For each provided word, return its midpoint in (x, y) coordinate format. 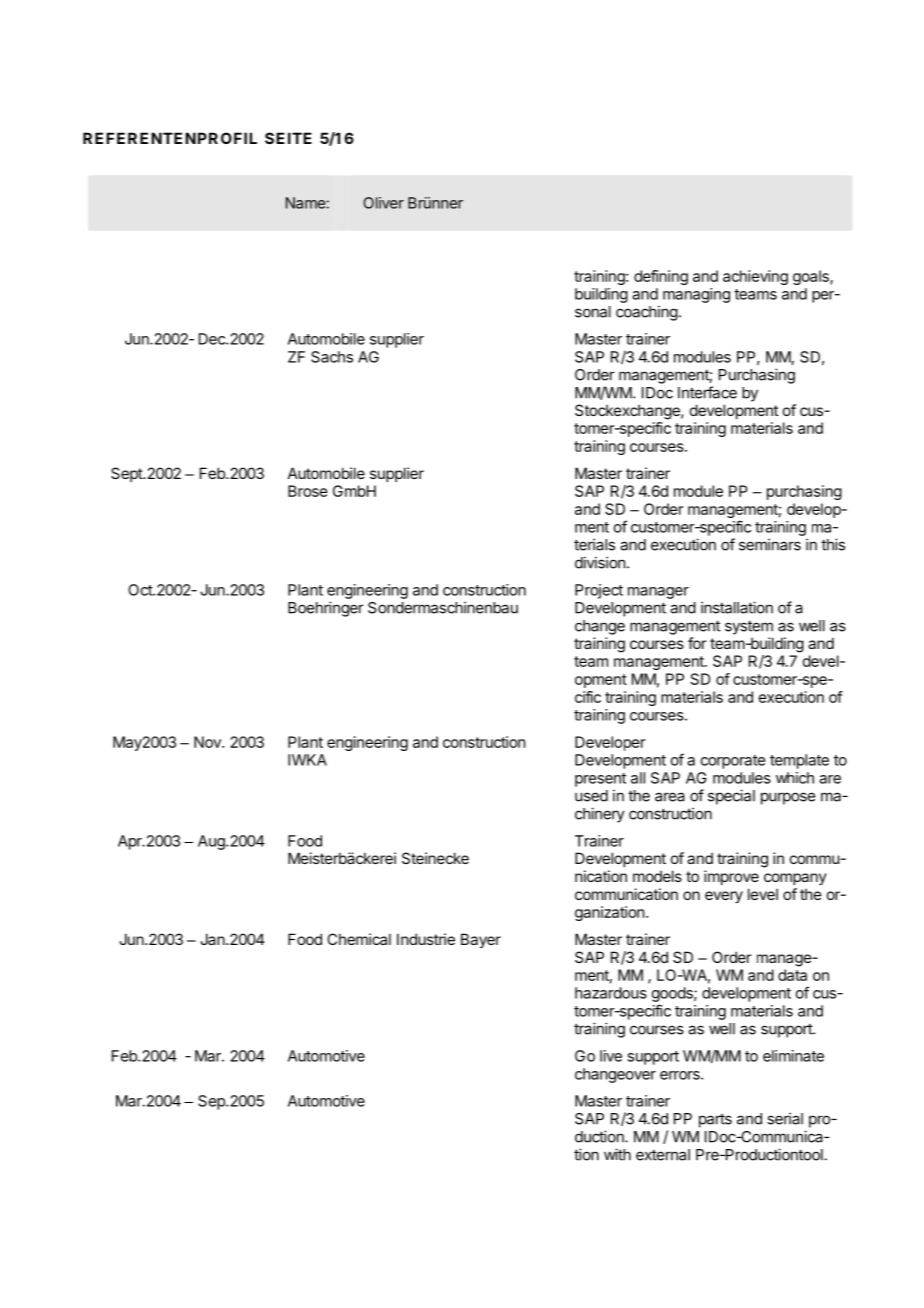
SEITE (288, 138)
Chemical (359, 939)
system (749, 627)
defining (661, 277)
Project (599, 591)
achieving (755, 277)
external (663, 1155)
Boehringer (326, 609)
